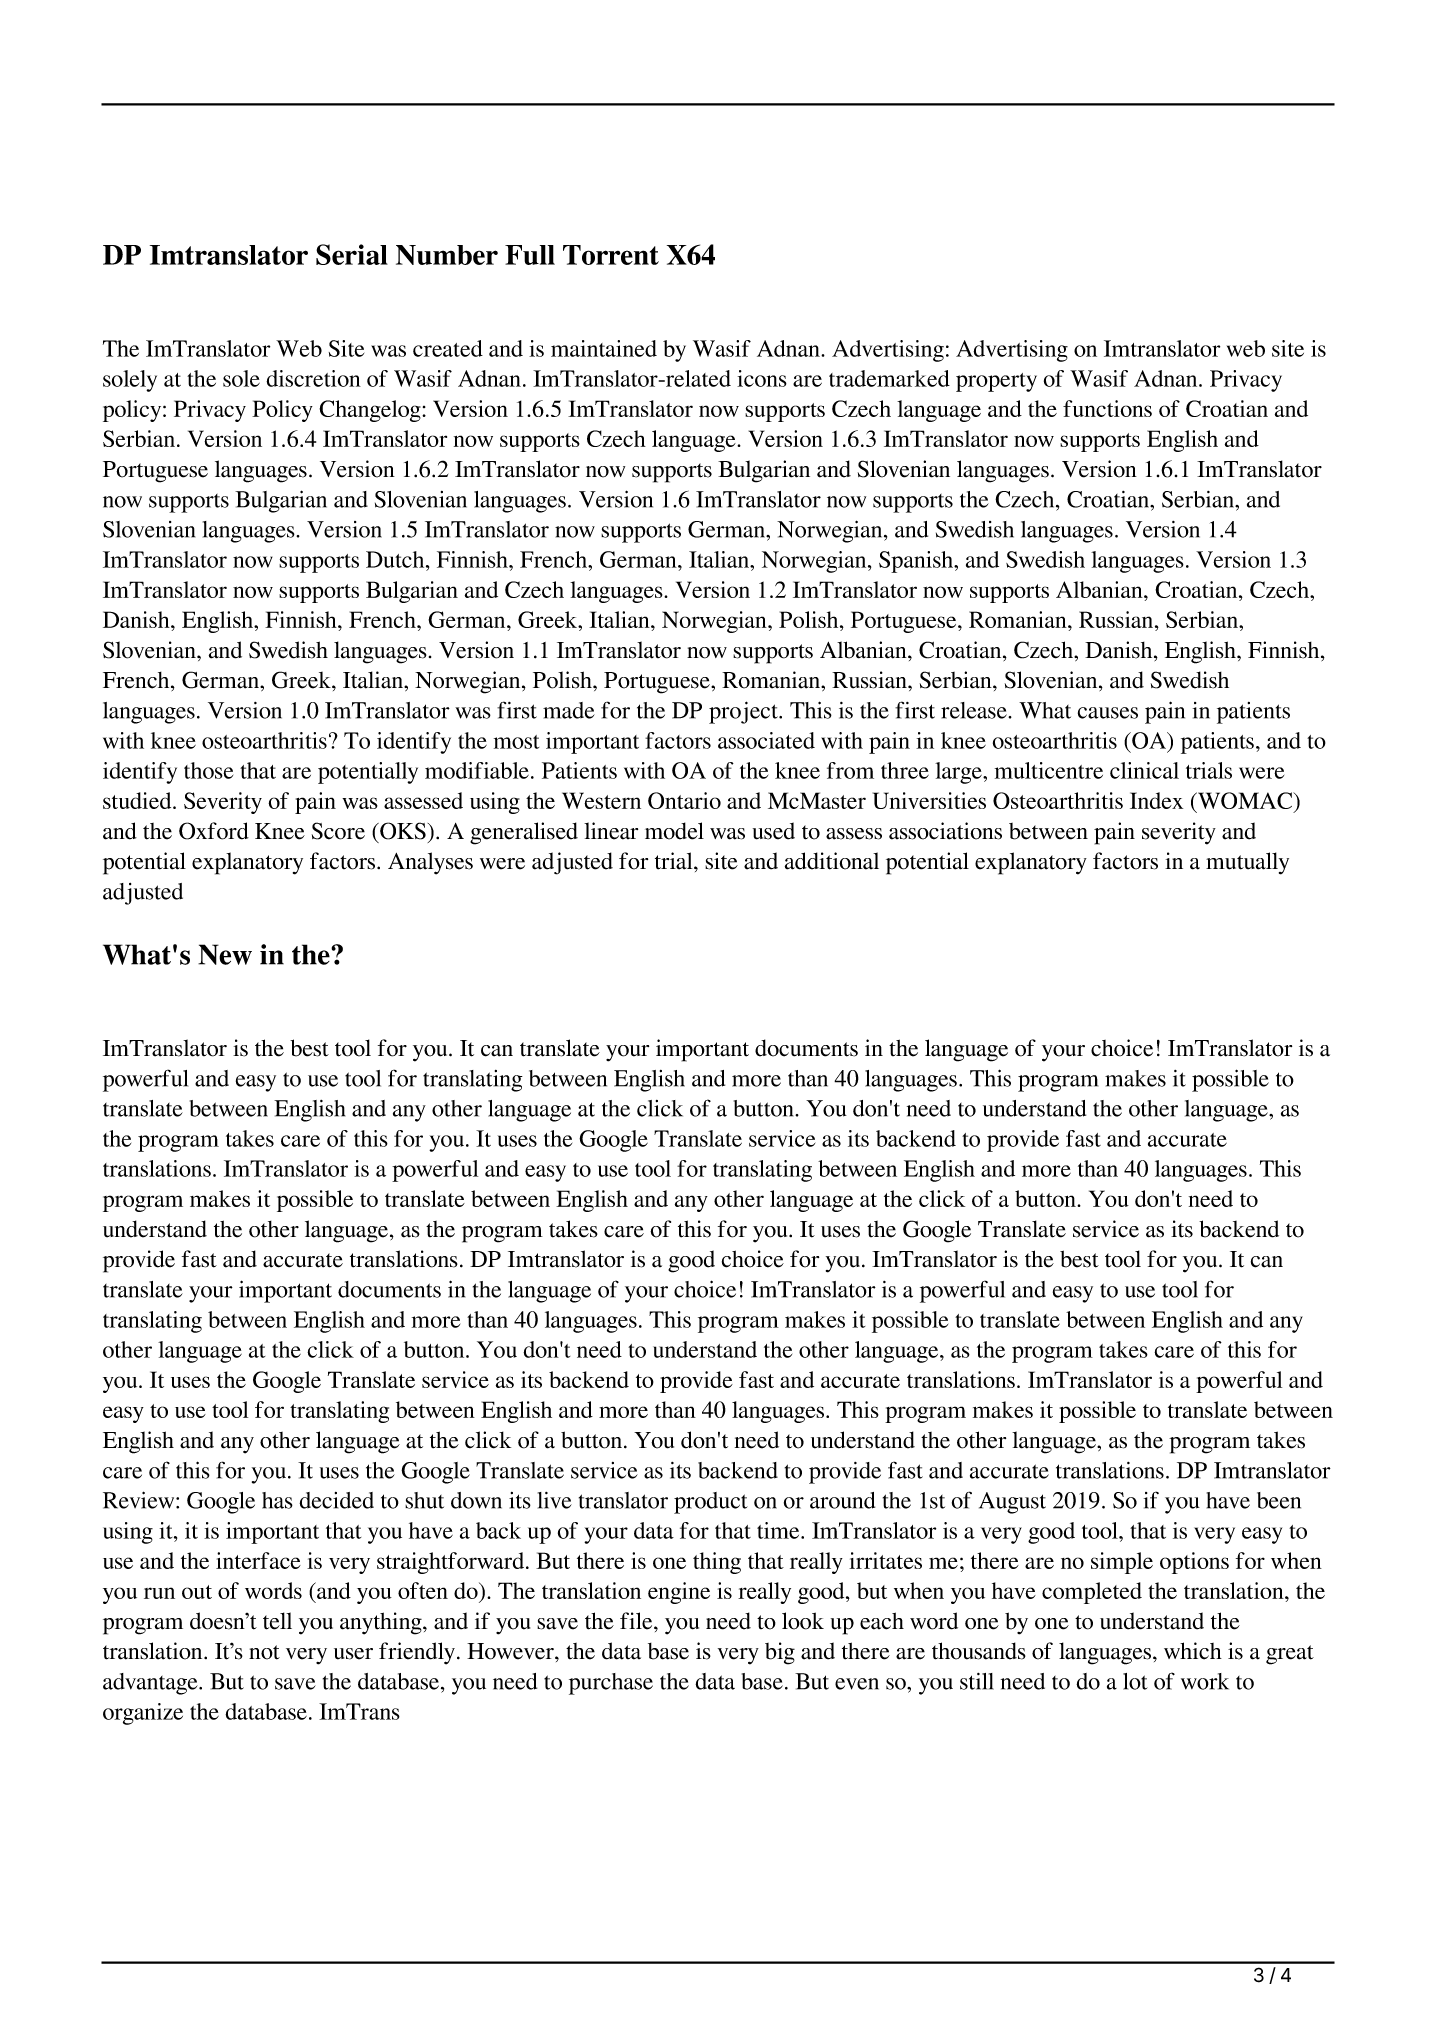 The width and height of the screenshot is (1436, 2031). What do you see at coordinates (611, 255) in the screenshot?
I see `Torrent` at bounding box center [611, 255].
